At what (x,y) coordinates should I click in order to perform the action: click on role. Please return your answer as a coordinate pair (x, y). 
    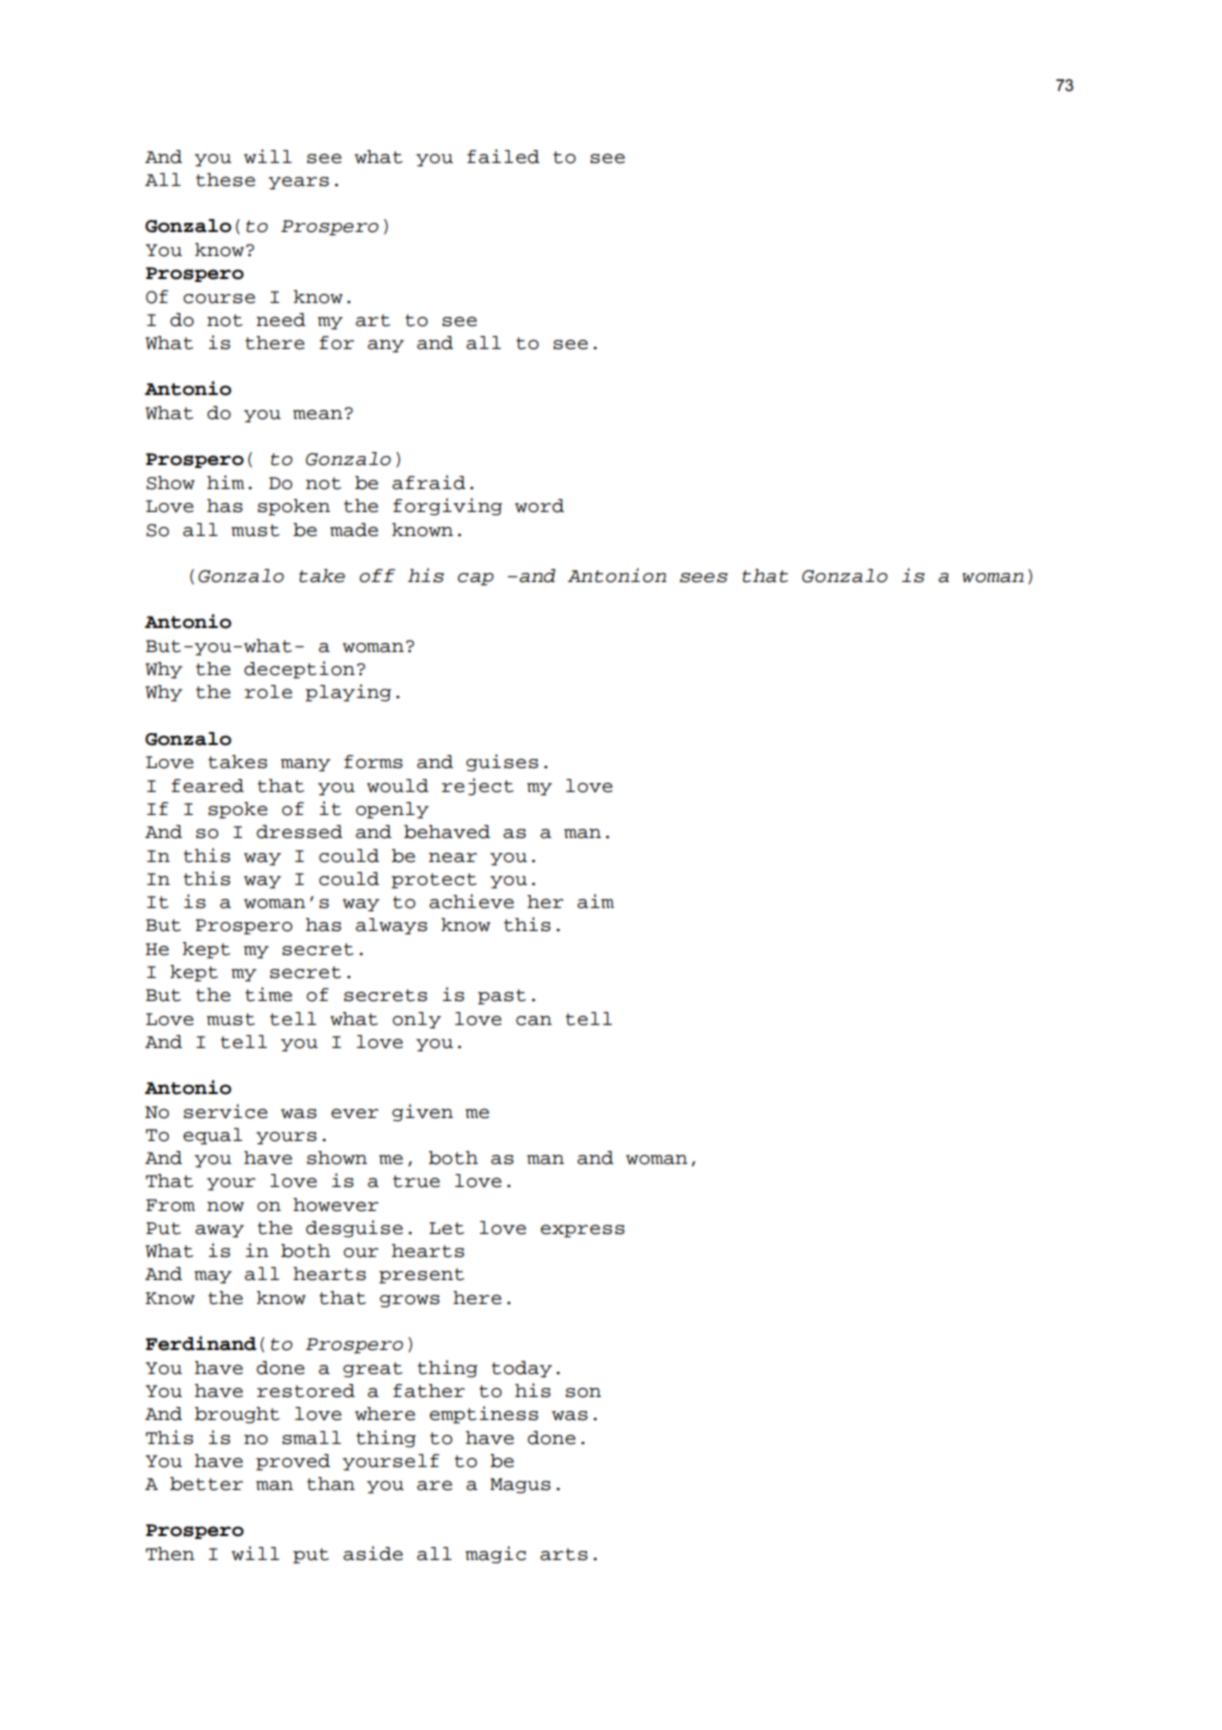
    Looking at the image, I should click on (268, 692).
